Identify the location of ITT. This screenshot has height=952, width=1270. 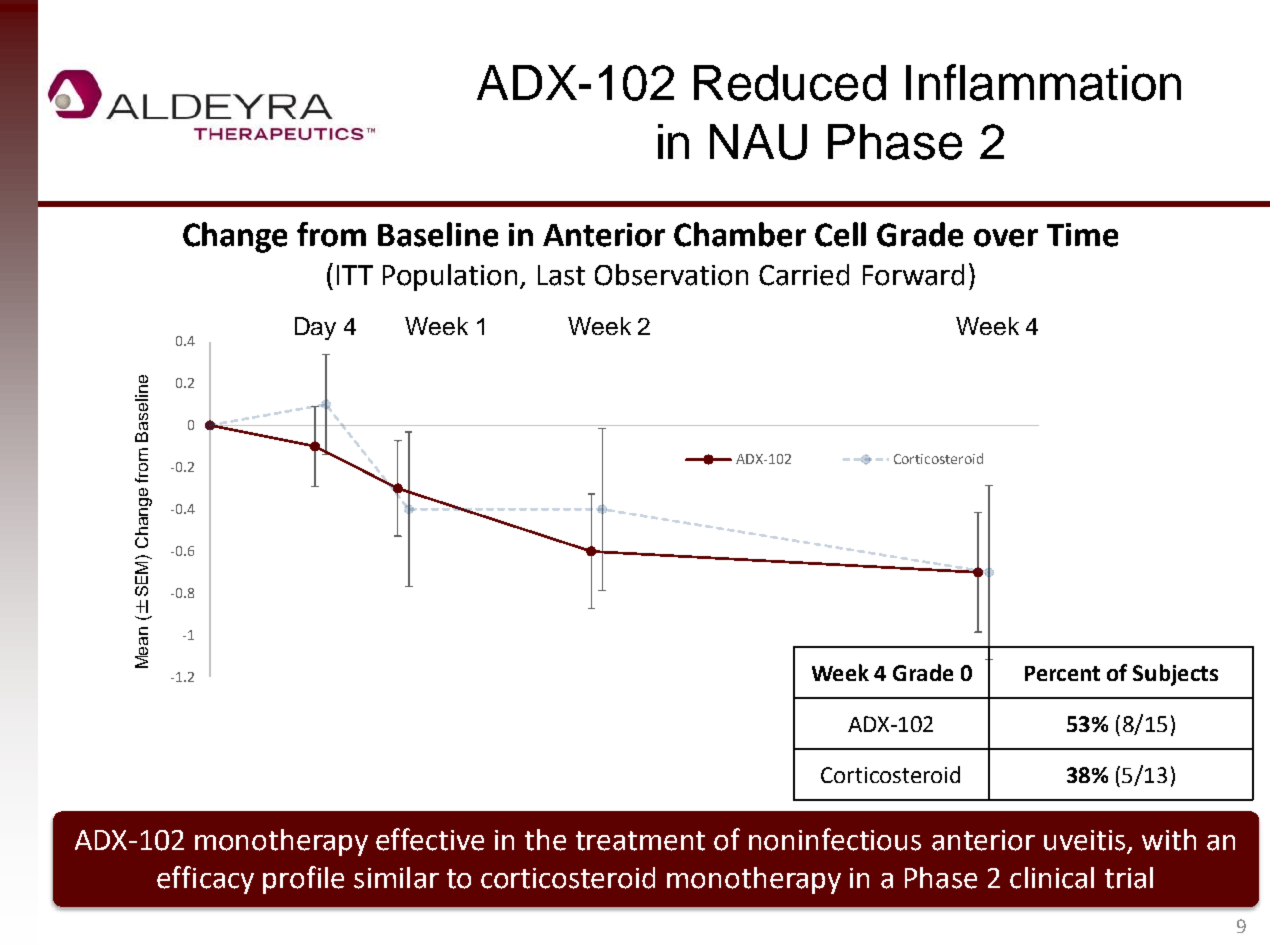
(355, 275).
